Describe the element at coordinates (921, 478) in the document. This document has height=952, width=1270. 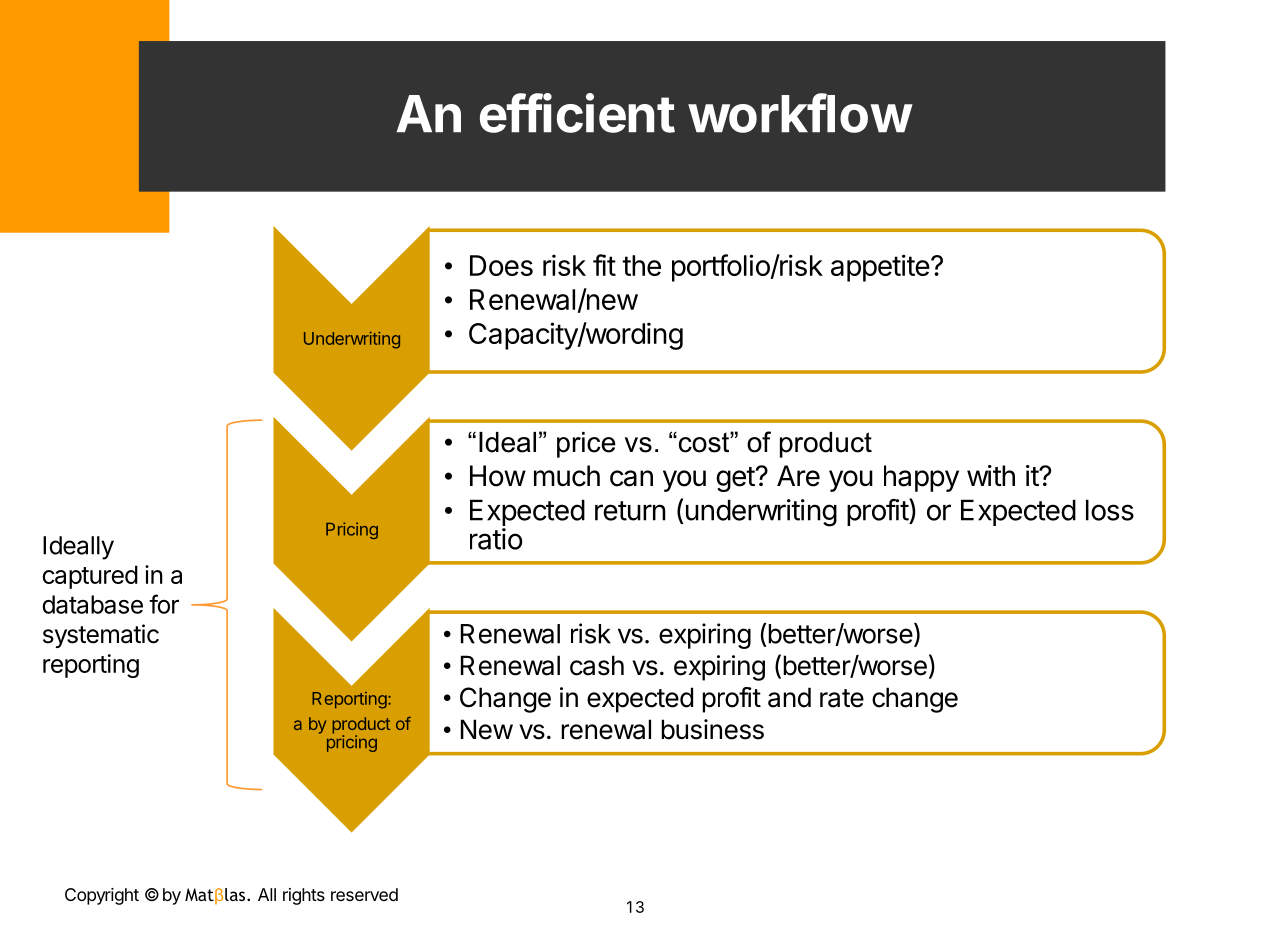
I see `happy` at that location.
